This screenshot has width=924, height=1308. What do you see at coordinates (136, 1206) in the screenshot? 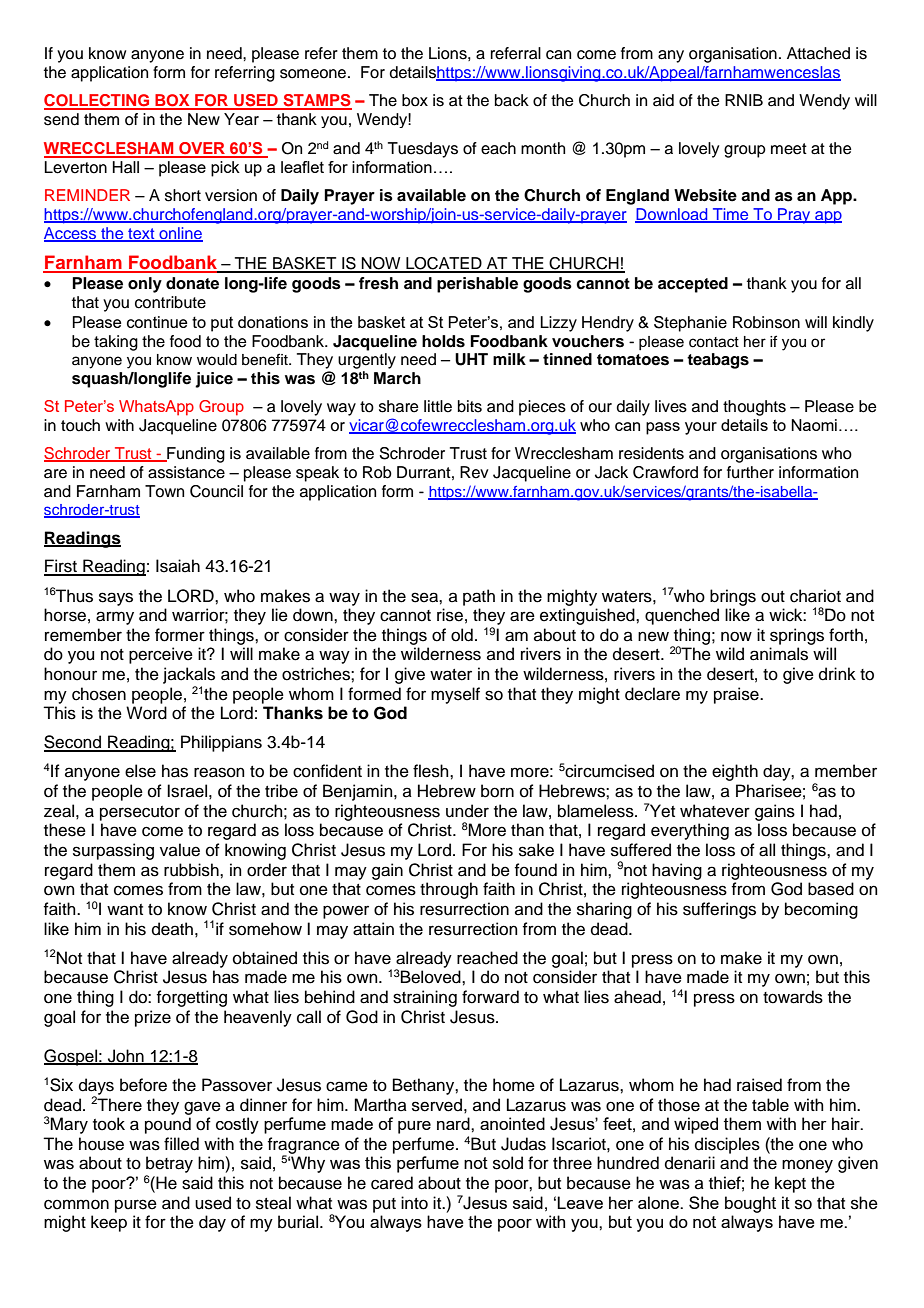
I see `purse` at bounding box center [136, 1206].
